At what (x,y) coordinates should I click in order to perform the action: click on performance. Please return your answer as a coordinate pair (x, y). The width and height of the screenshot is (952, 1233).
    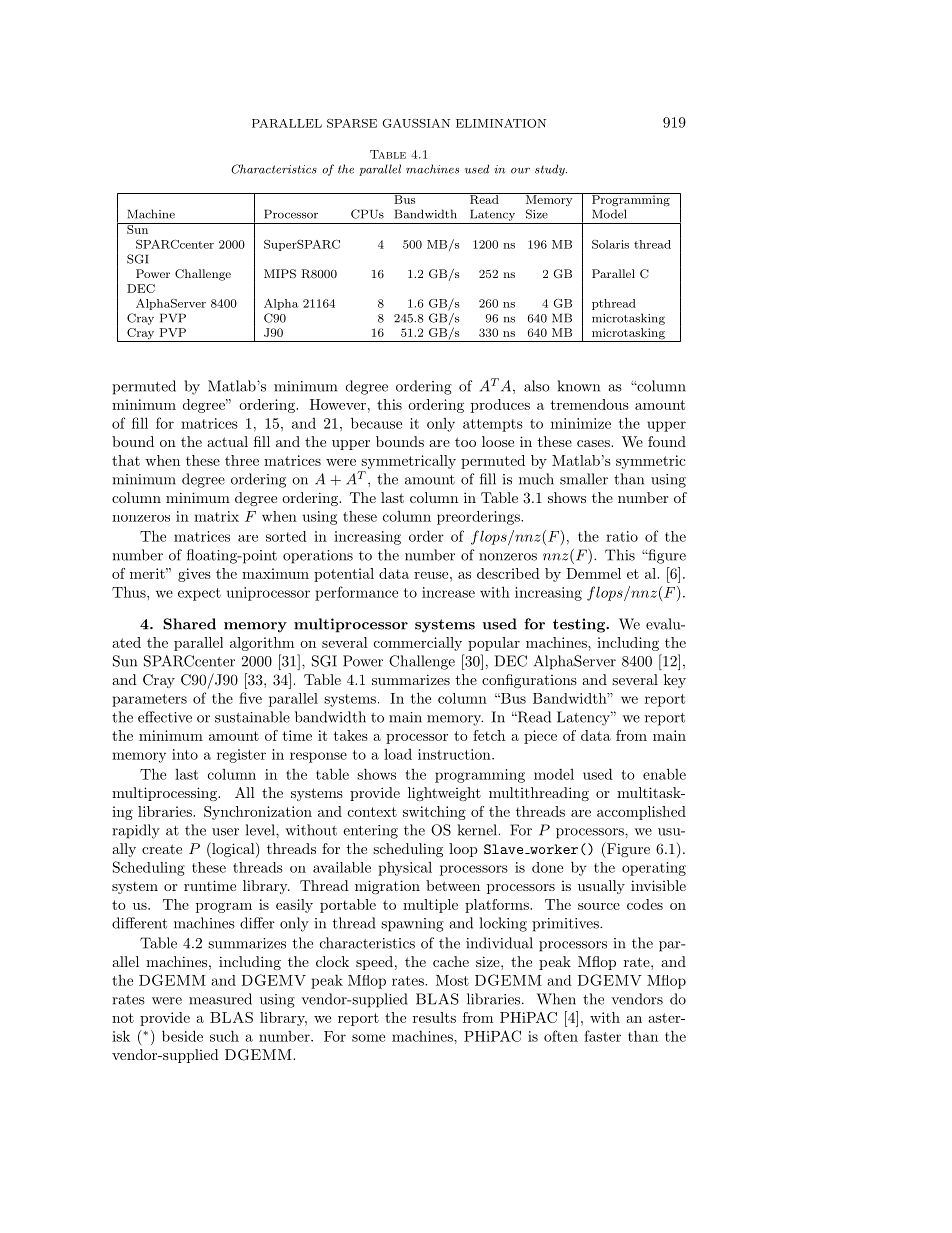
    Looking at the image, I should click on (356, 593).
